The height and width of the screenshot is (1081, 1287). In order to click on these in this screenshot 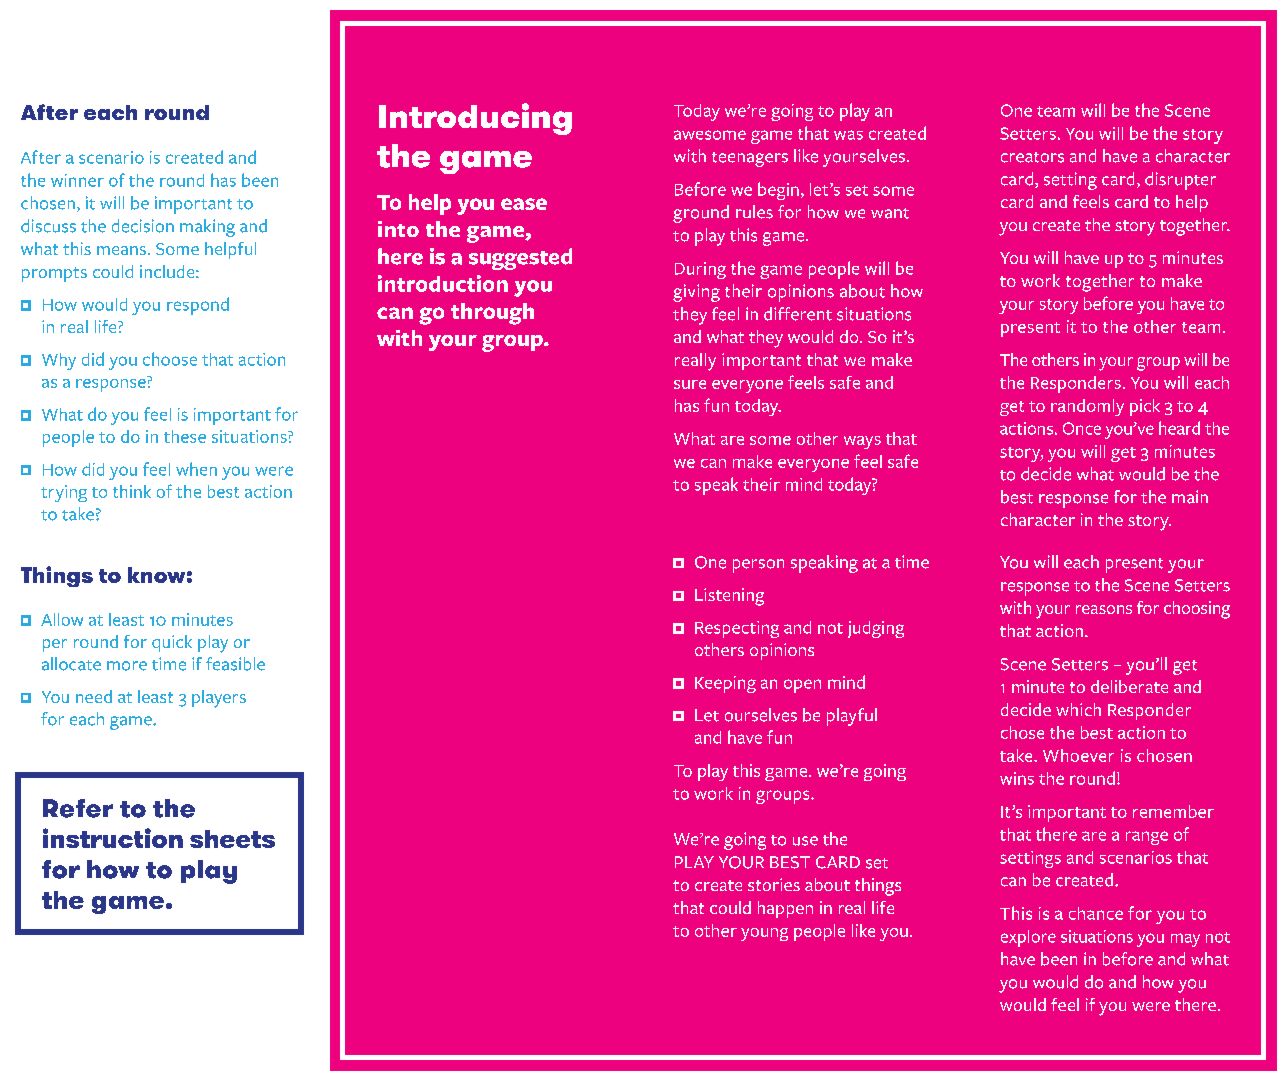, I will do `click(185, 436)`.
